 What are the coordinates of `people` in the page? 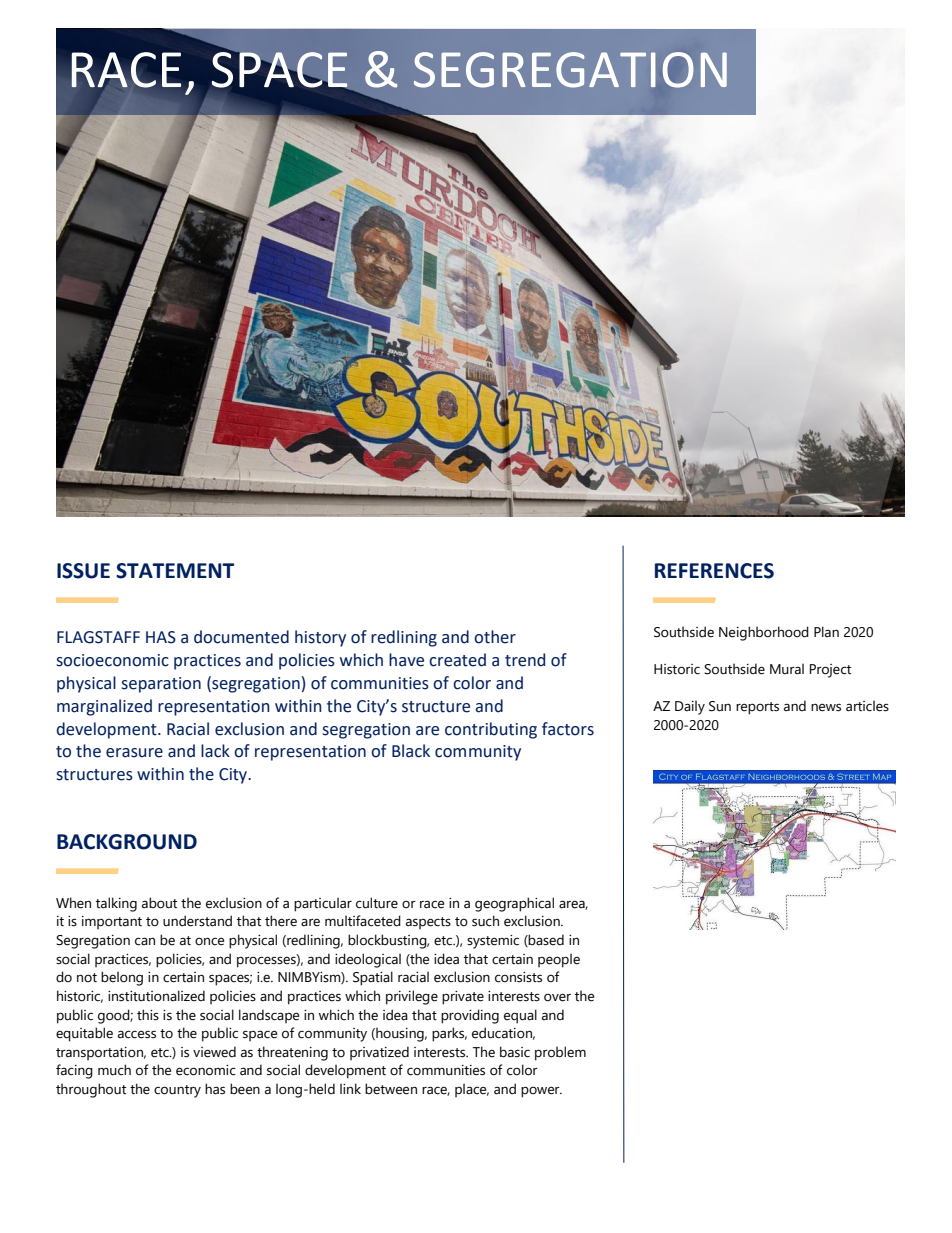 It's located at (559, 960).
